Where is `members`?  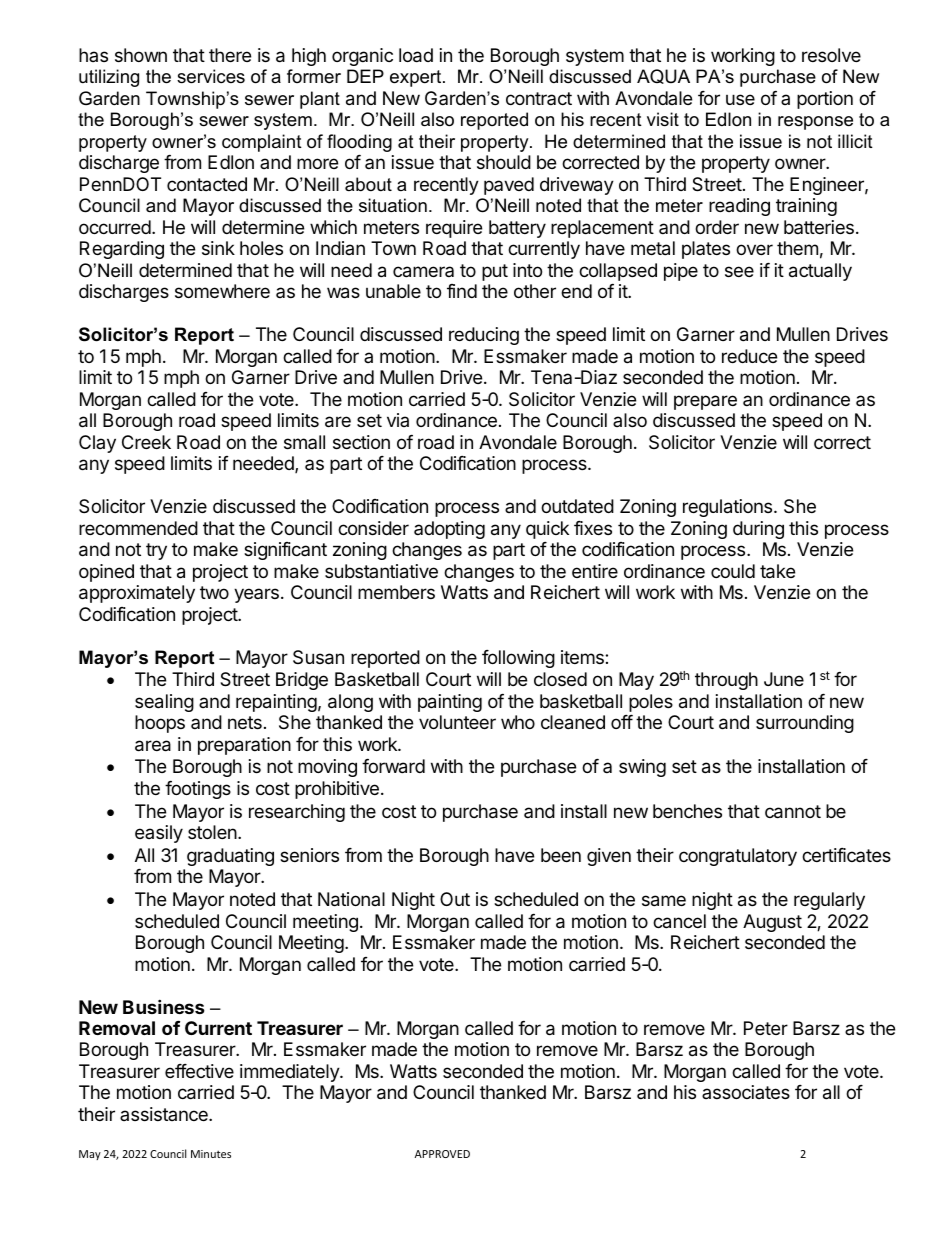 members is located at coordinates (396, 592).
